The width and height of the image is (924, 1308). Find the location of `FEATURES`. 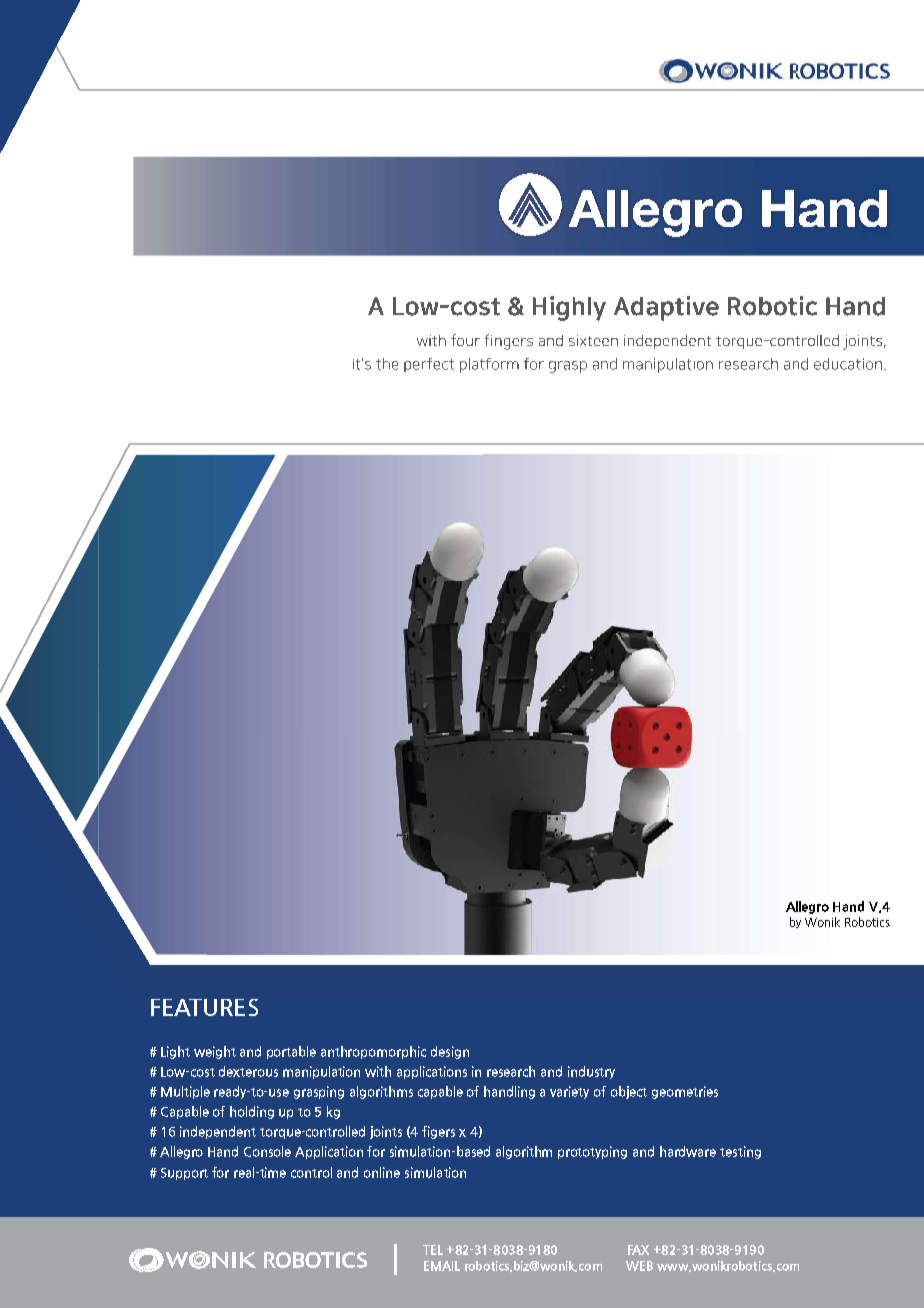

FEATURES is located at coordinates (204, 1007).
